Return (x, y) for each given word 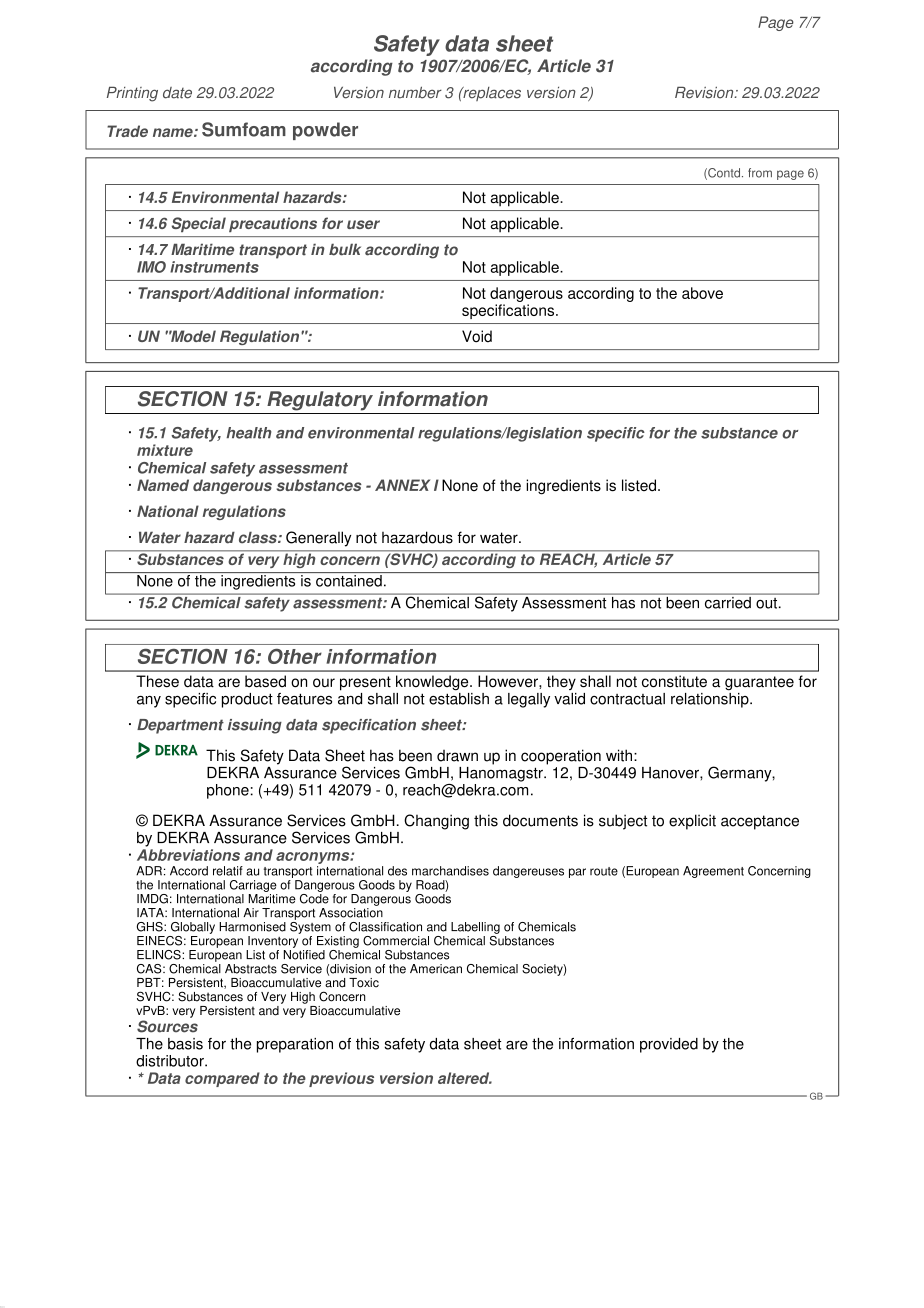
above (702, 293)
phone (228, 791)
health (249, 433)
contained (349, 581)
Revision (705, 93)
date (177, 93)
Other (295, 656)
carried (727, 601)
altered (465, 1078)
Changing (436, 822)
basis (185, 1044)
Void (477, 336)
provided (669, 1045)
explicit (692, 822)
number (415, 93)
